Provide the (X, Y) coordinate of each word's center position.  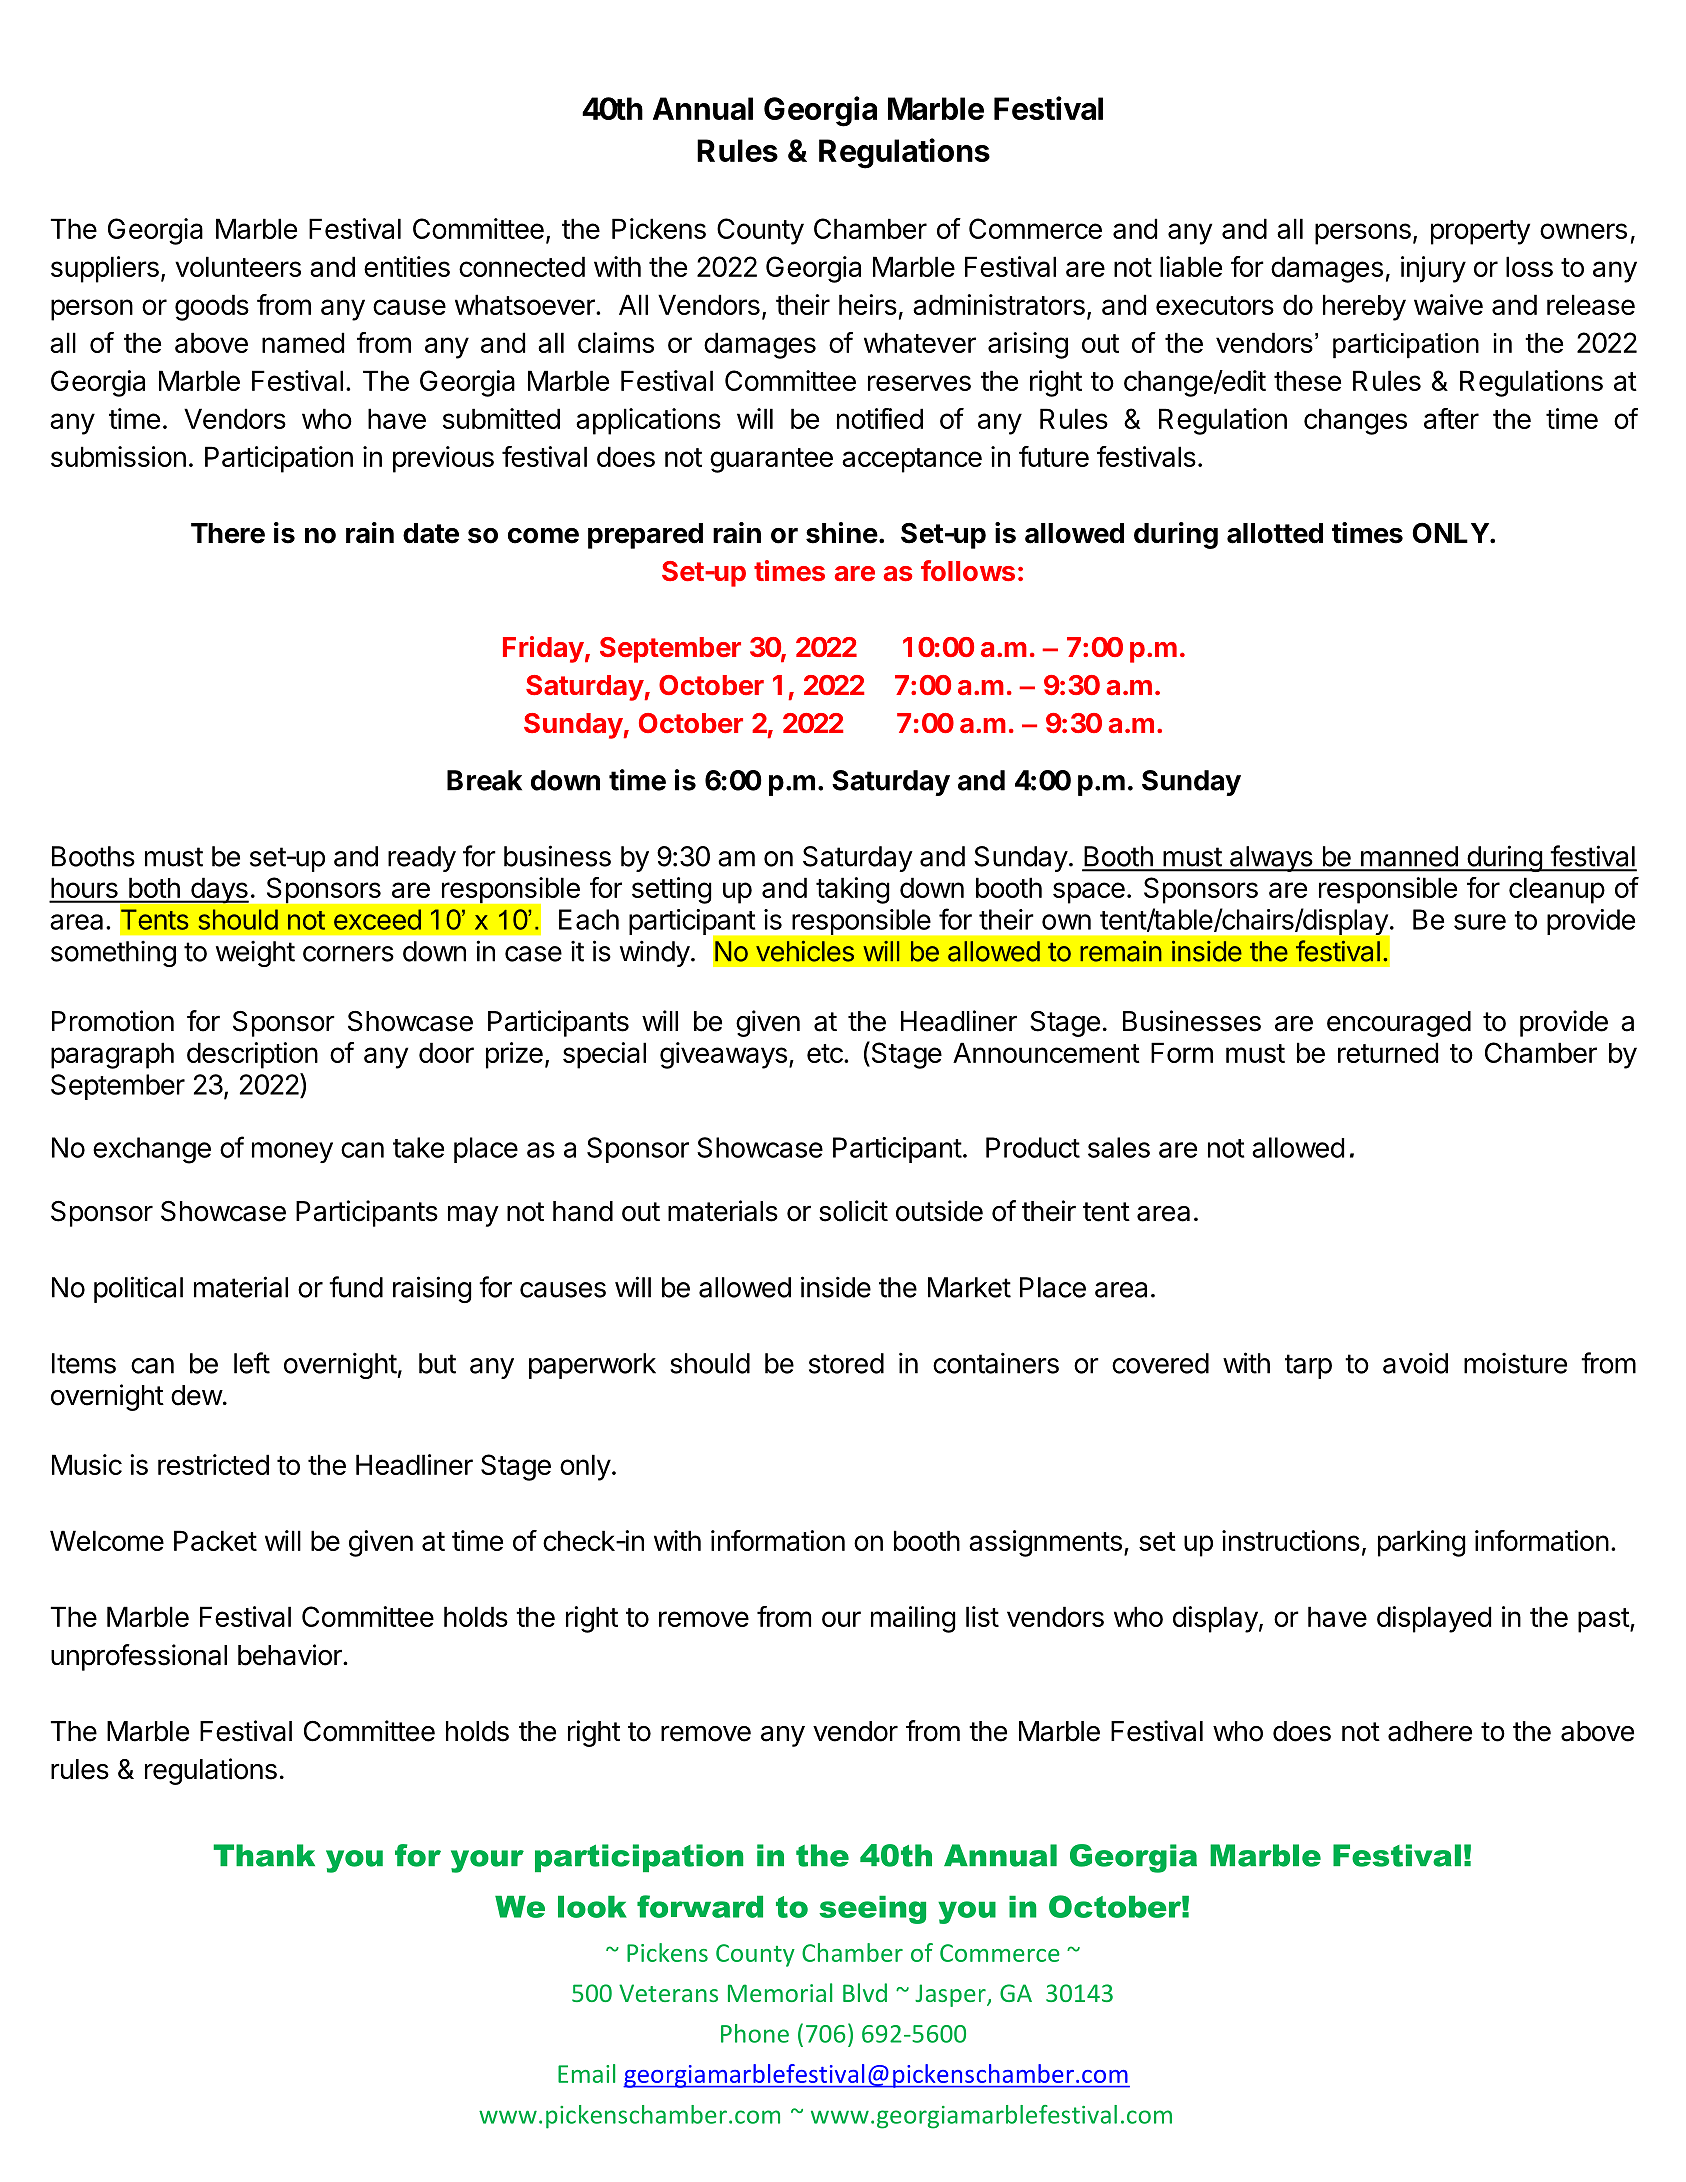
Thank (264, 1855)
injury (1433, 269)
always (1270, 859)
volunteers (238, 266)
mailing (913, 1619)
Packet (215, 1540)
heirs (868, 304)
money (292, 1152)
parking (1422, 1543)
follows (968, 570)
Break (484, 780)
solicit (853, 1211)
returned (1388, 1052)
